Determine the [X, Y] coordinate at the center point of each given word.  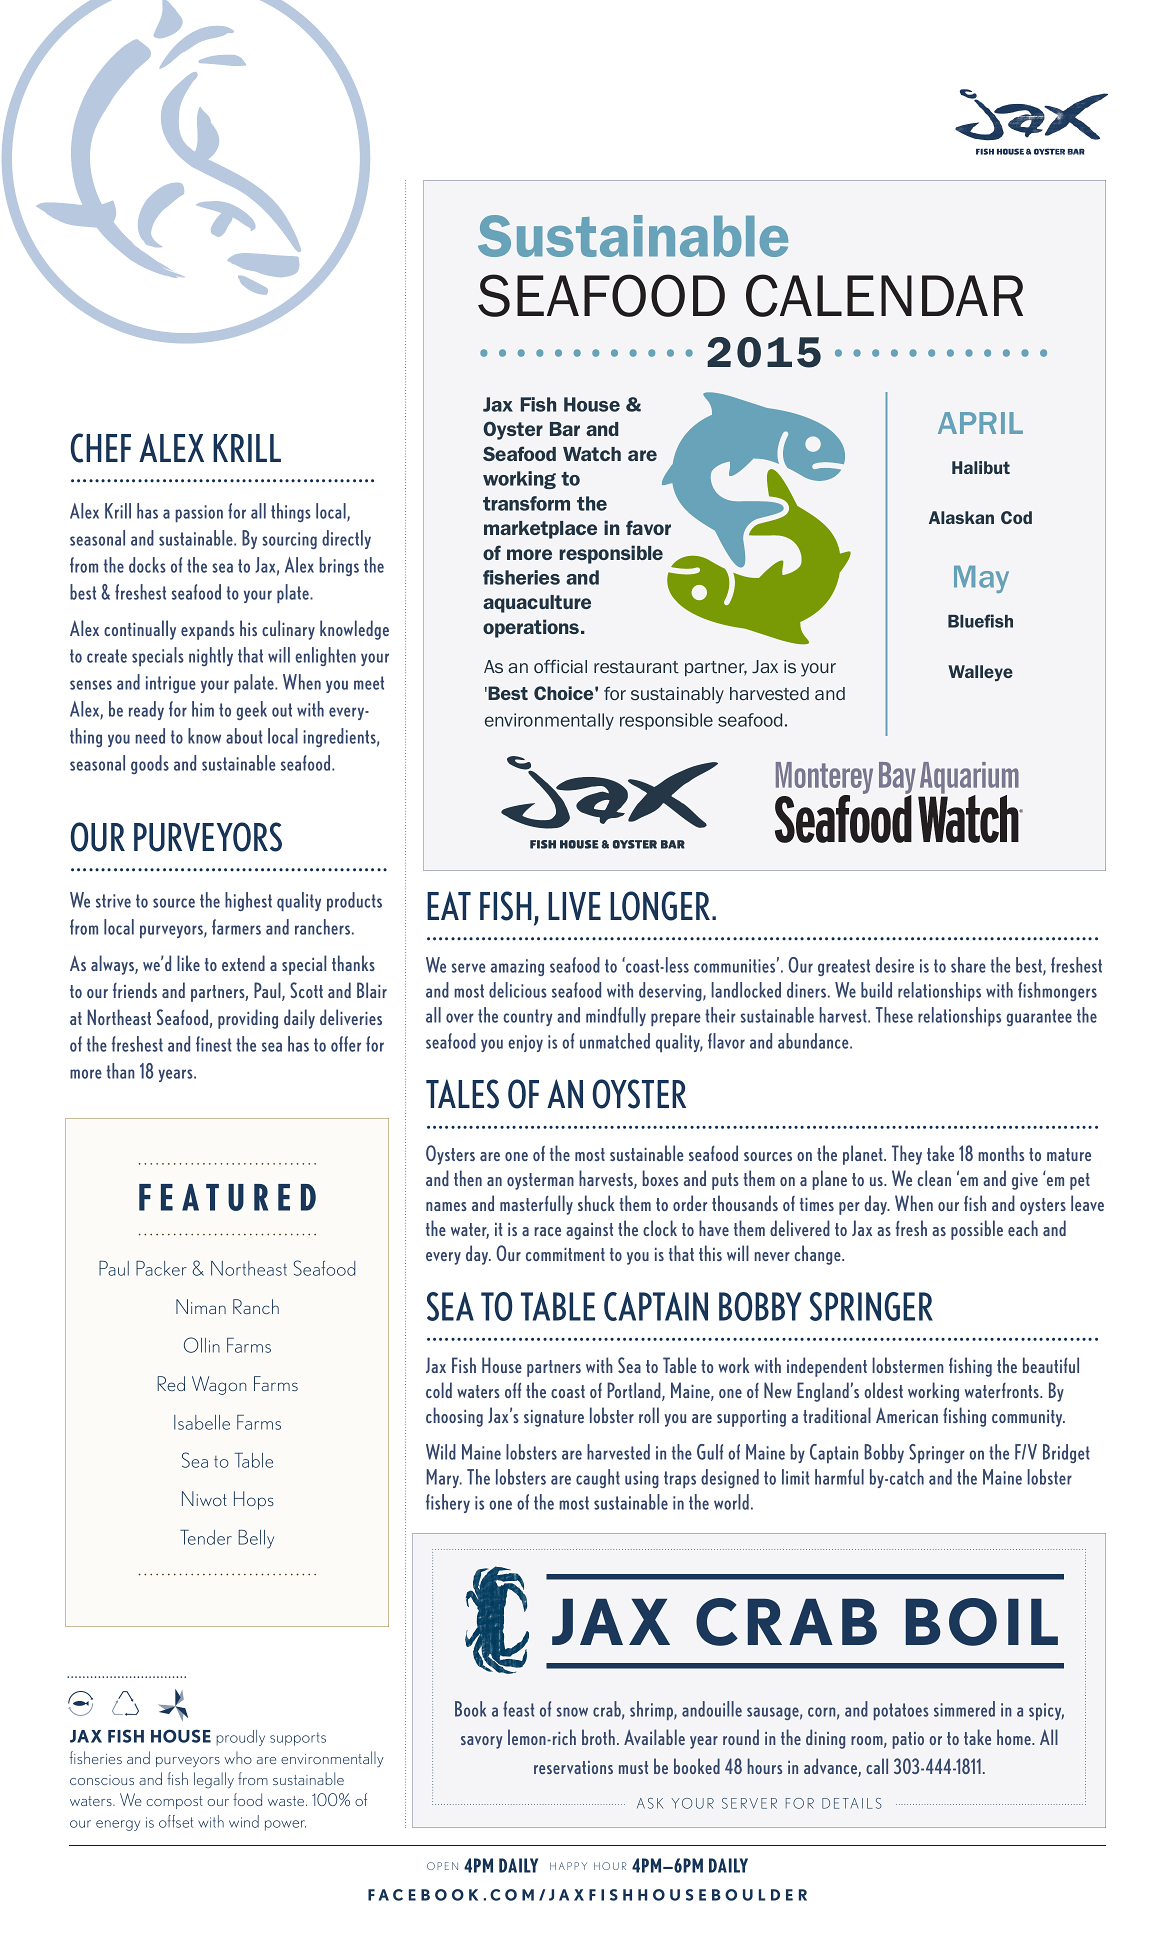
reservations [573, 1767]
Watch [592, 454]
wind [244, 1821]
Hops [254, 1500]
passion [199, 513]
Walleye [980, 673]
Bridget [1066, 1453]
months [1001, 1153]
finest [213, 1044]
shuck [596, 1203]
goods [150, 764]
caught [598, 1478]
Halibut [981, 467]
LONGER [661, 906]
